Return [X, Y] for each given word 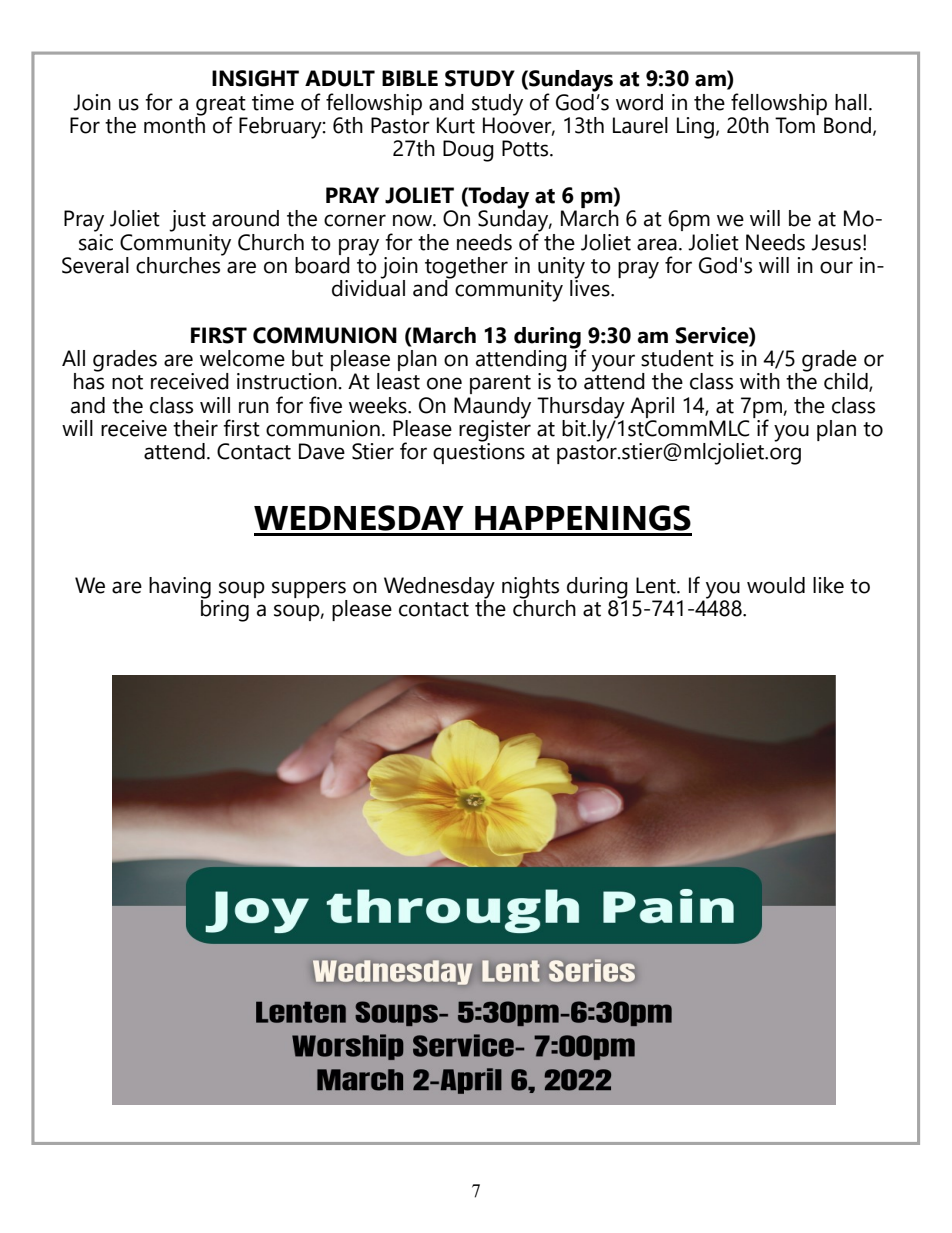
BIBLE [410, 78]
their [195, 428]
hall [851, 102]
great [221, 106]
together [466, 268]
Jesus [836, 242]
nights [530, 588]
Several [95, 265]
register [495, 430]
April [652, 407]
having [180, 588]
